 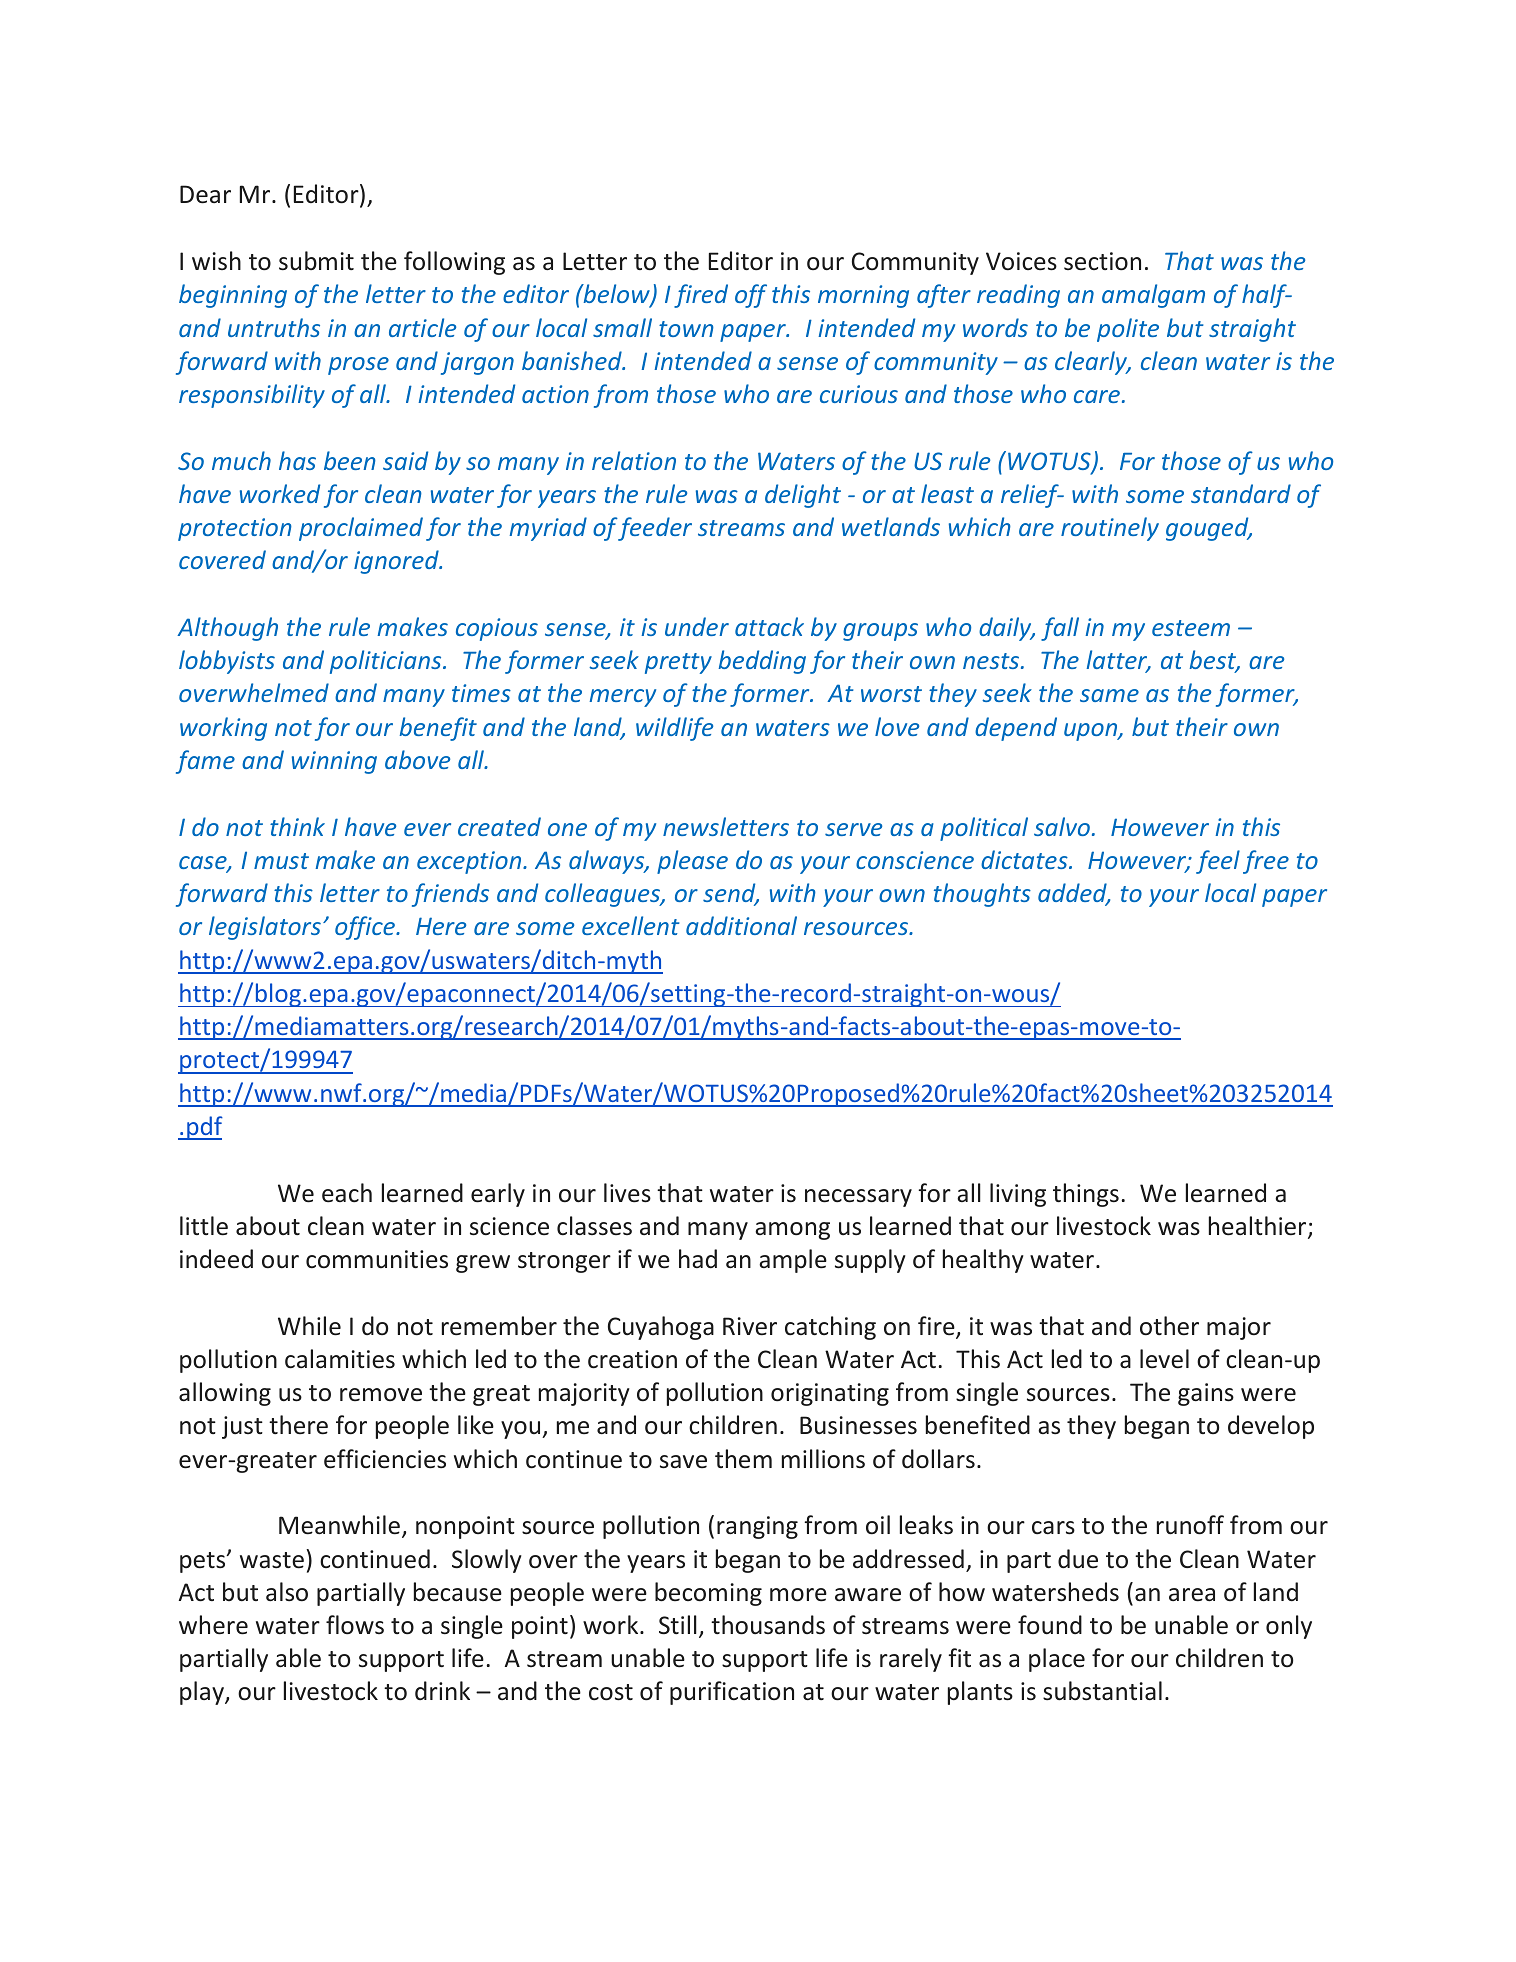 What do you see at coordinates (397, 562) in the screenshot?
I see `ignored` at bounding box center [397, 562].
